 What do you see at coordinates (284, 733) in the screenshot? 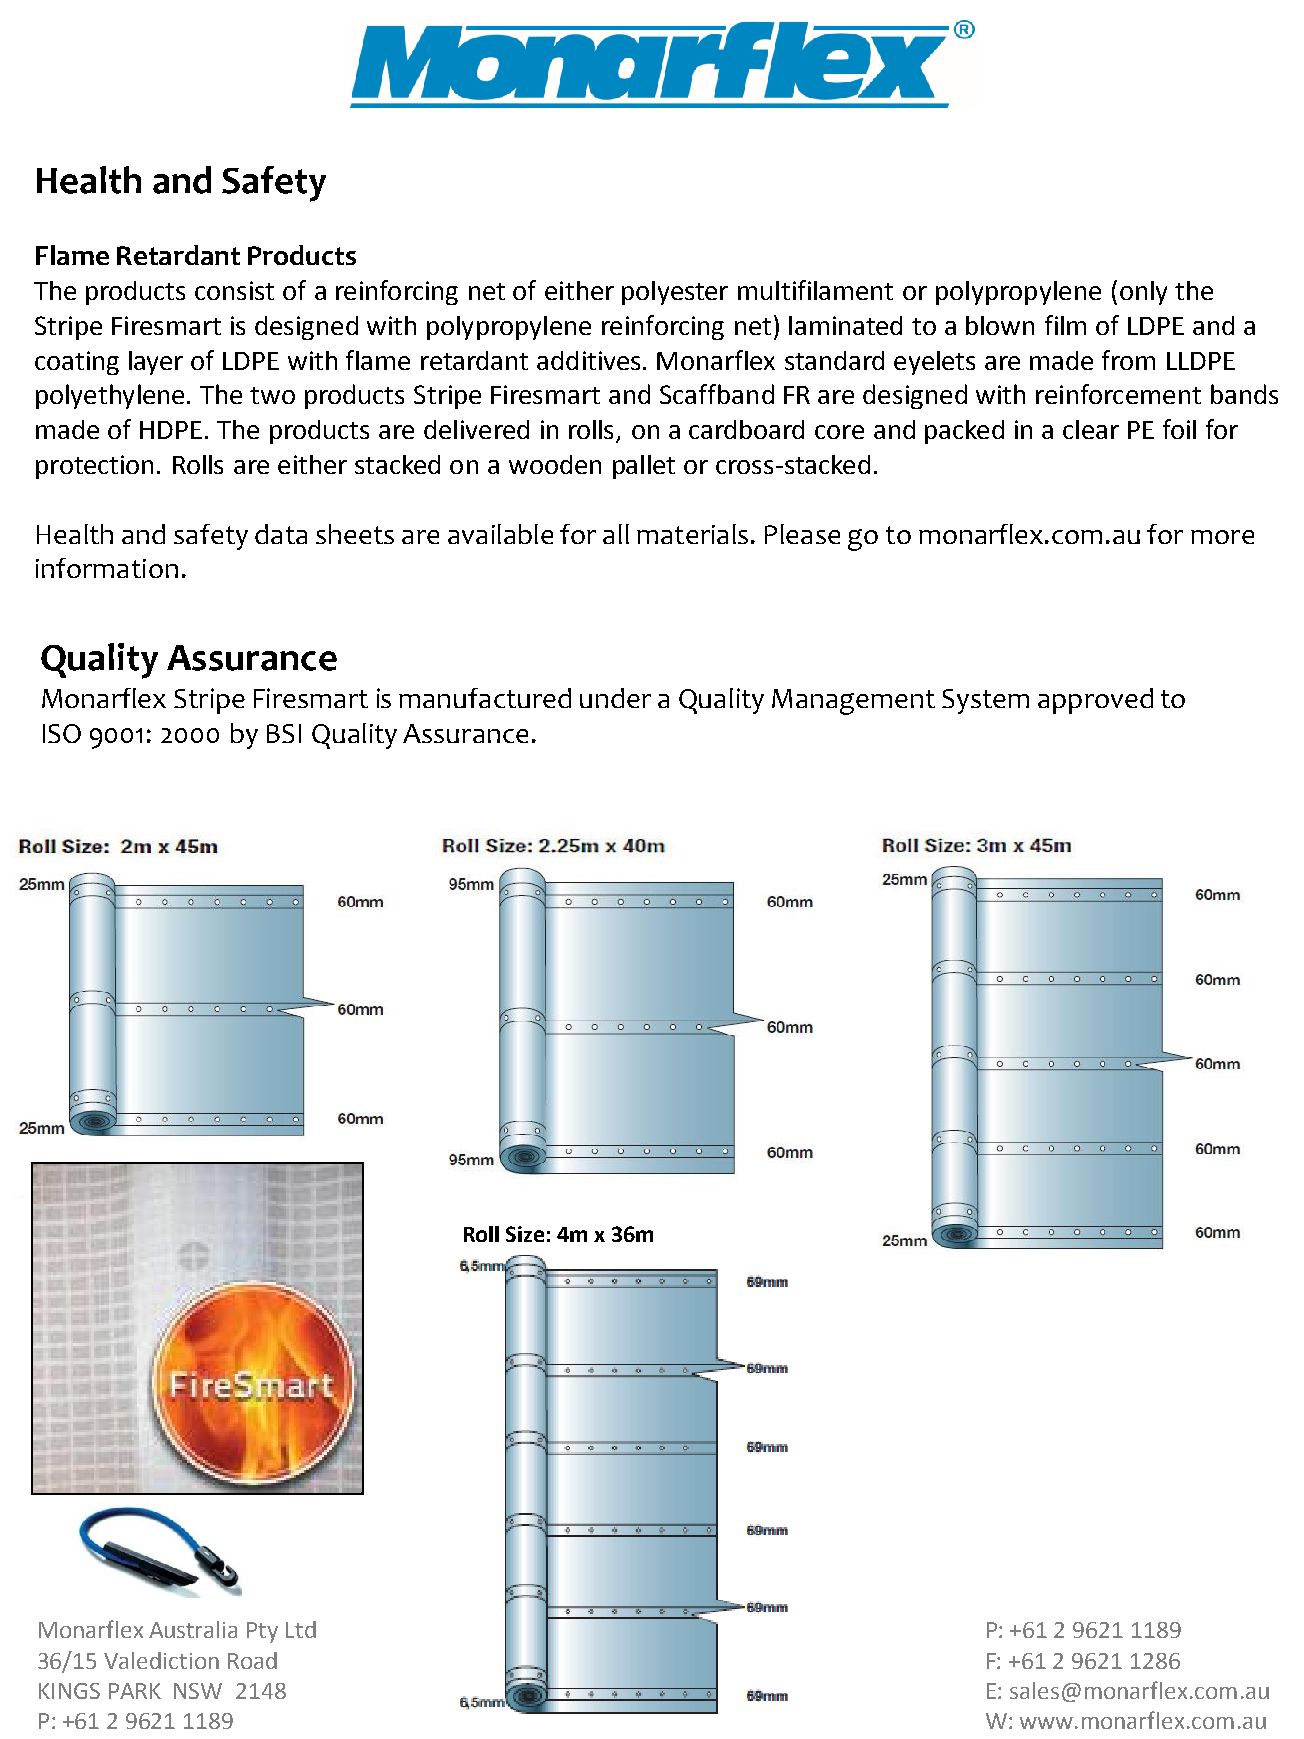
I see `BSI` at bounding box center [284, 733].
